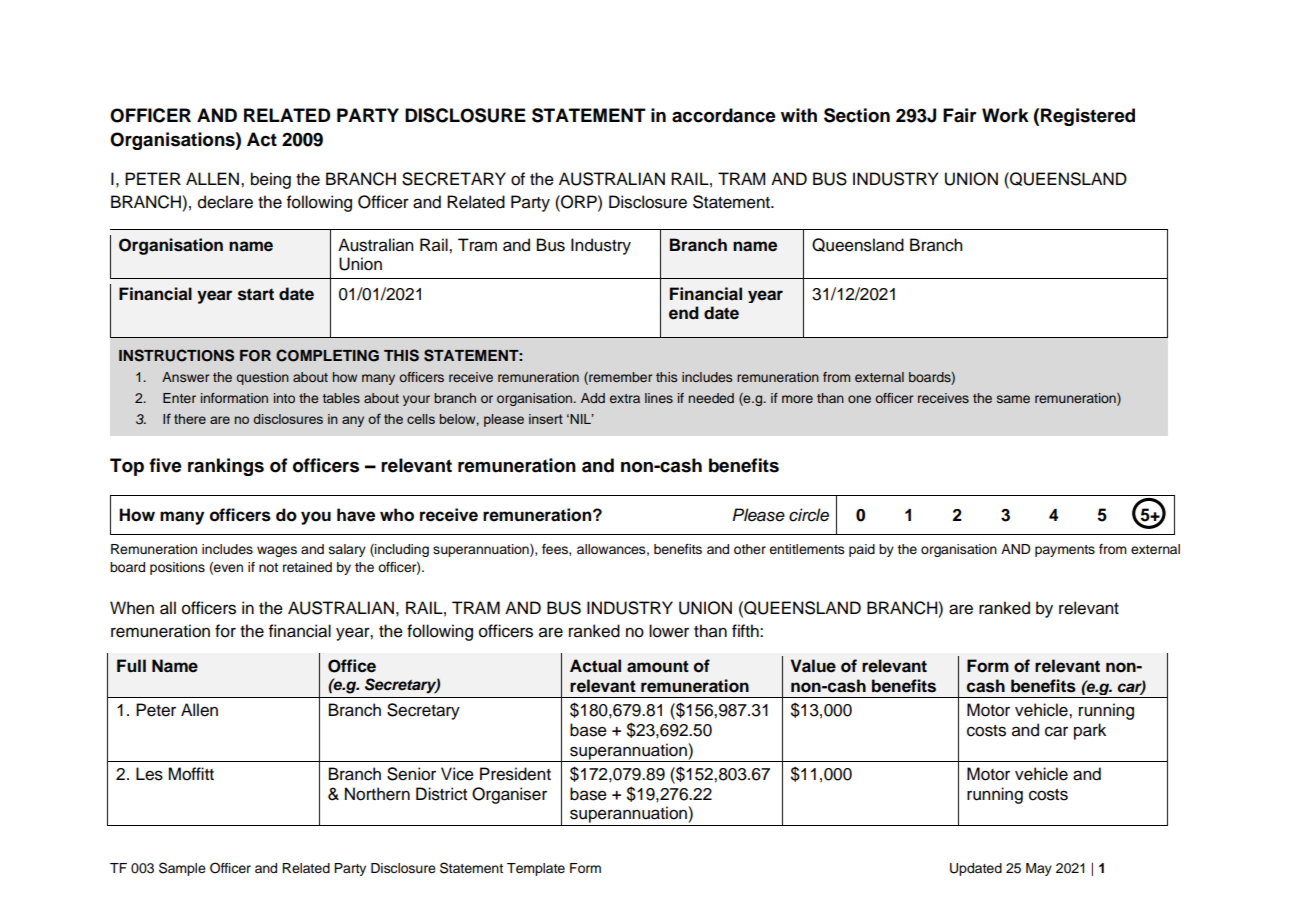  What do you see at coordinates (182, 869) in the screenshot?
I see `Sample` at bounding box center [182, 869].
